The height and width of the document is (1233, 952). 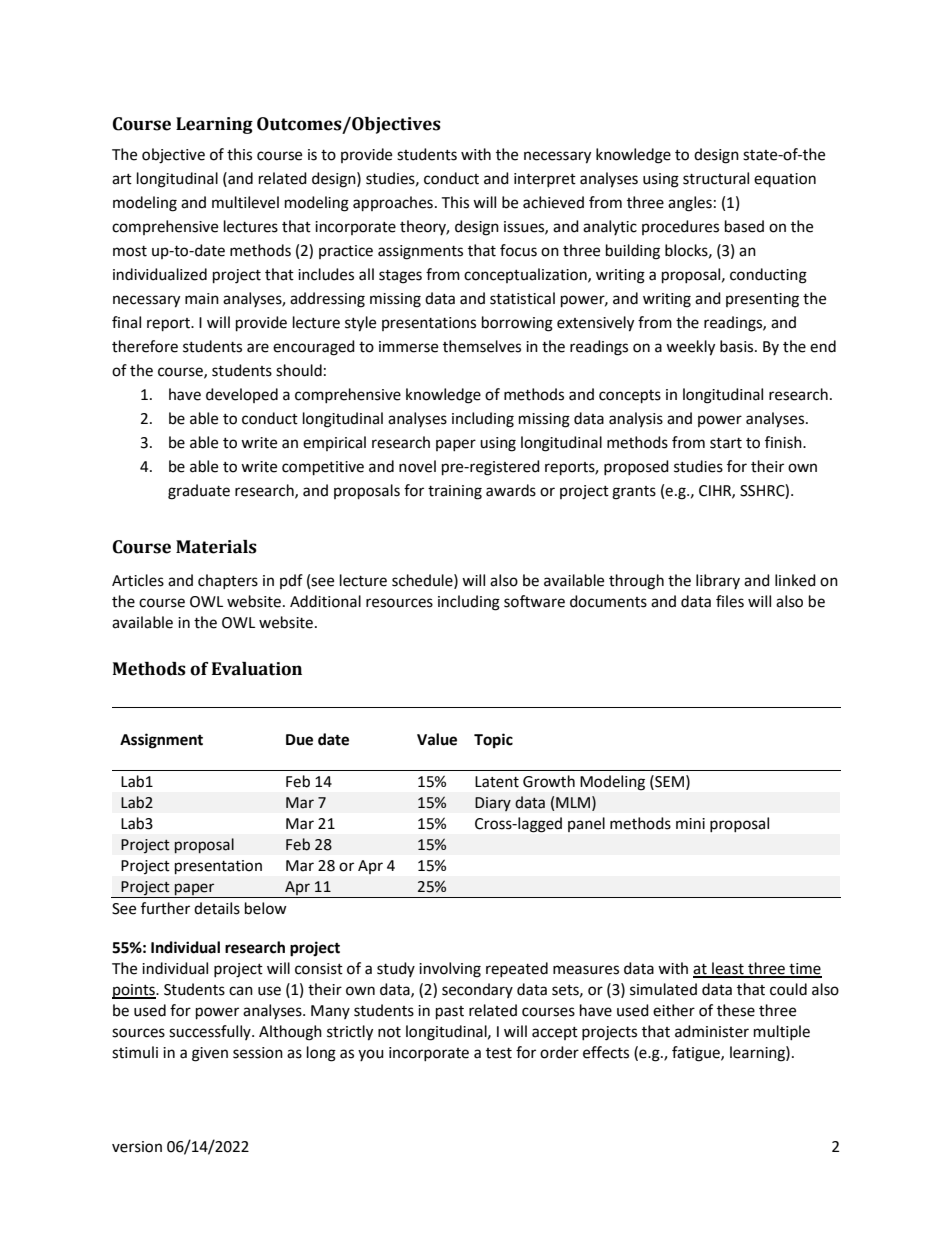 What do you see at coordinates (744, 226) in the document?
I see `based` at bounding box center [744, 226].
